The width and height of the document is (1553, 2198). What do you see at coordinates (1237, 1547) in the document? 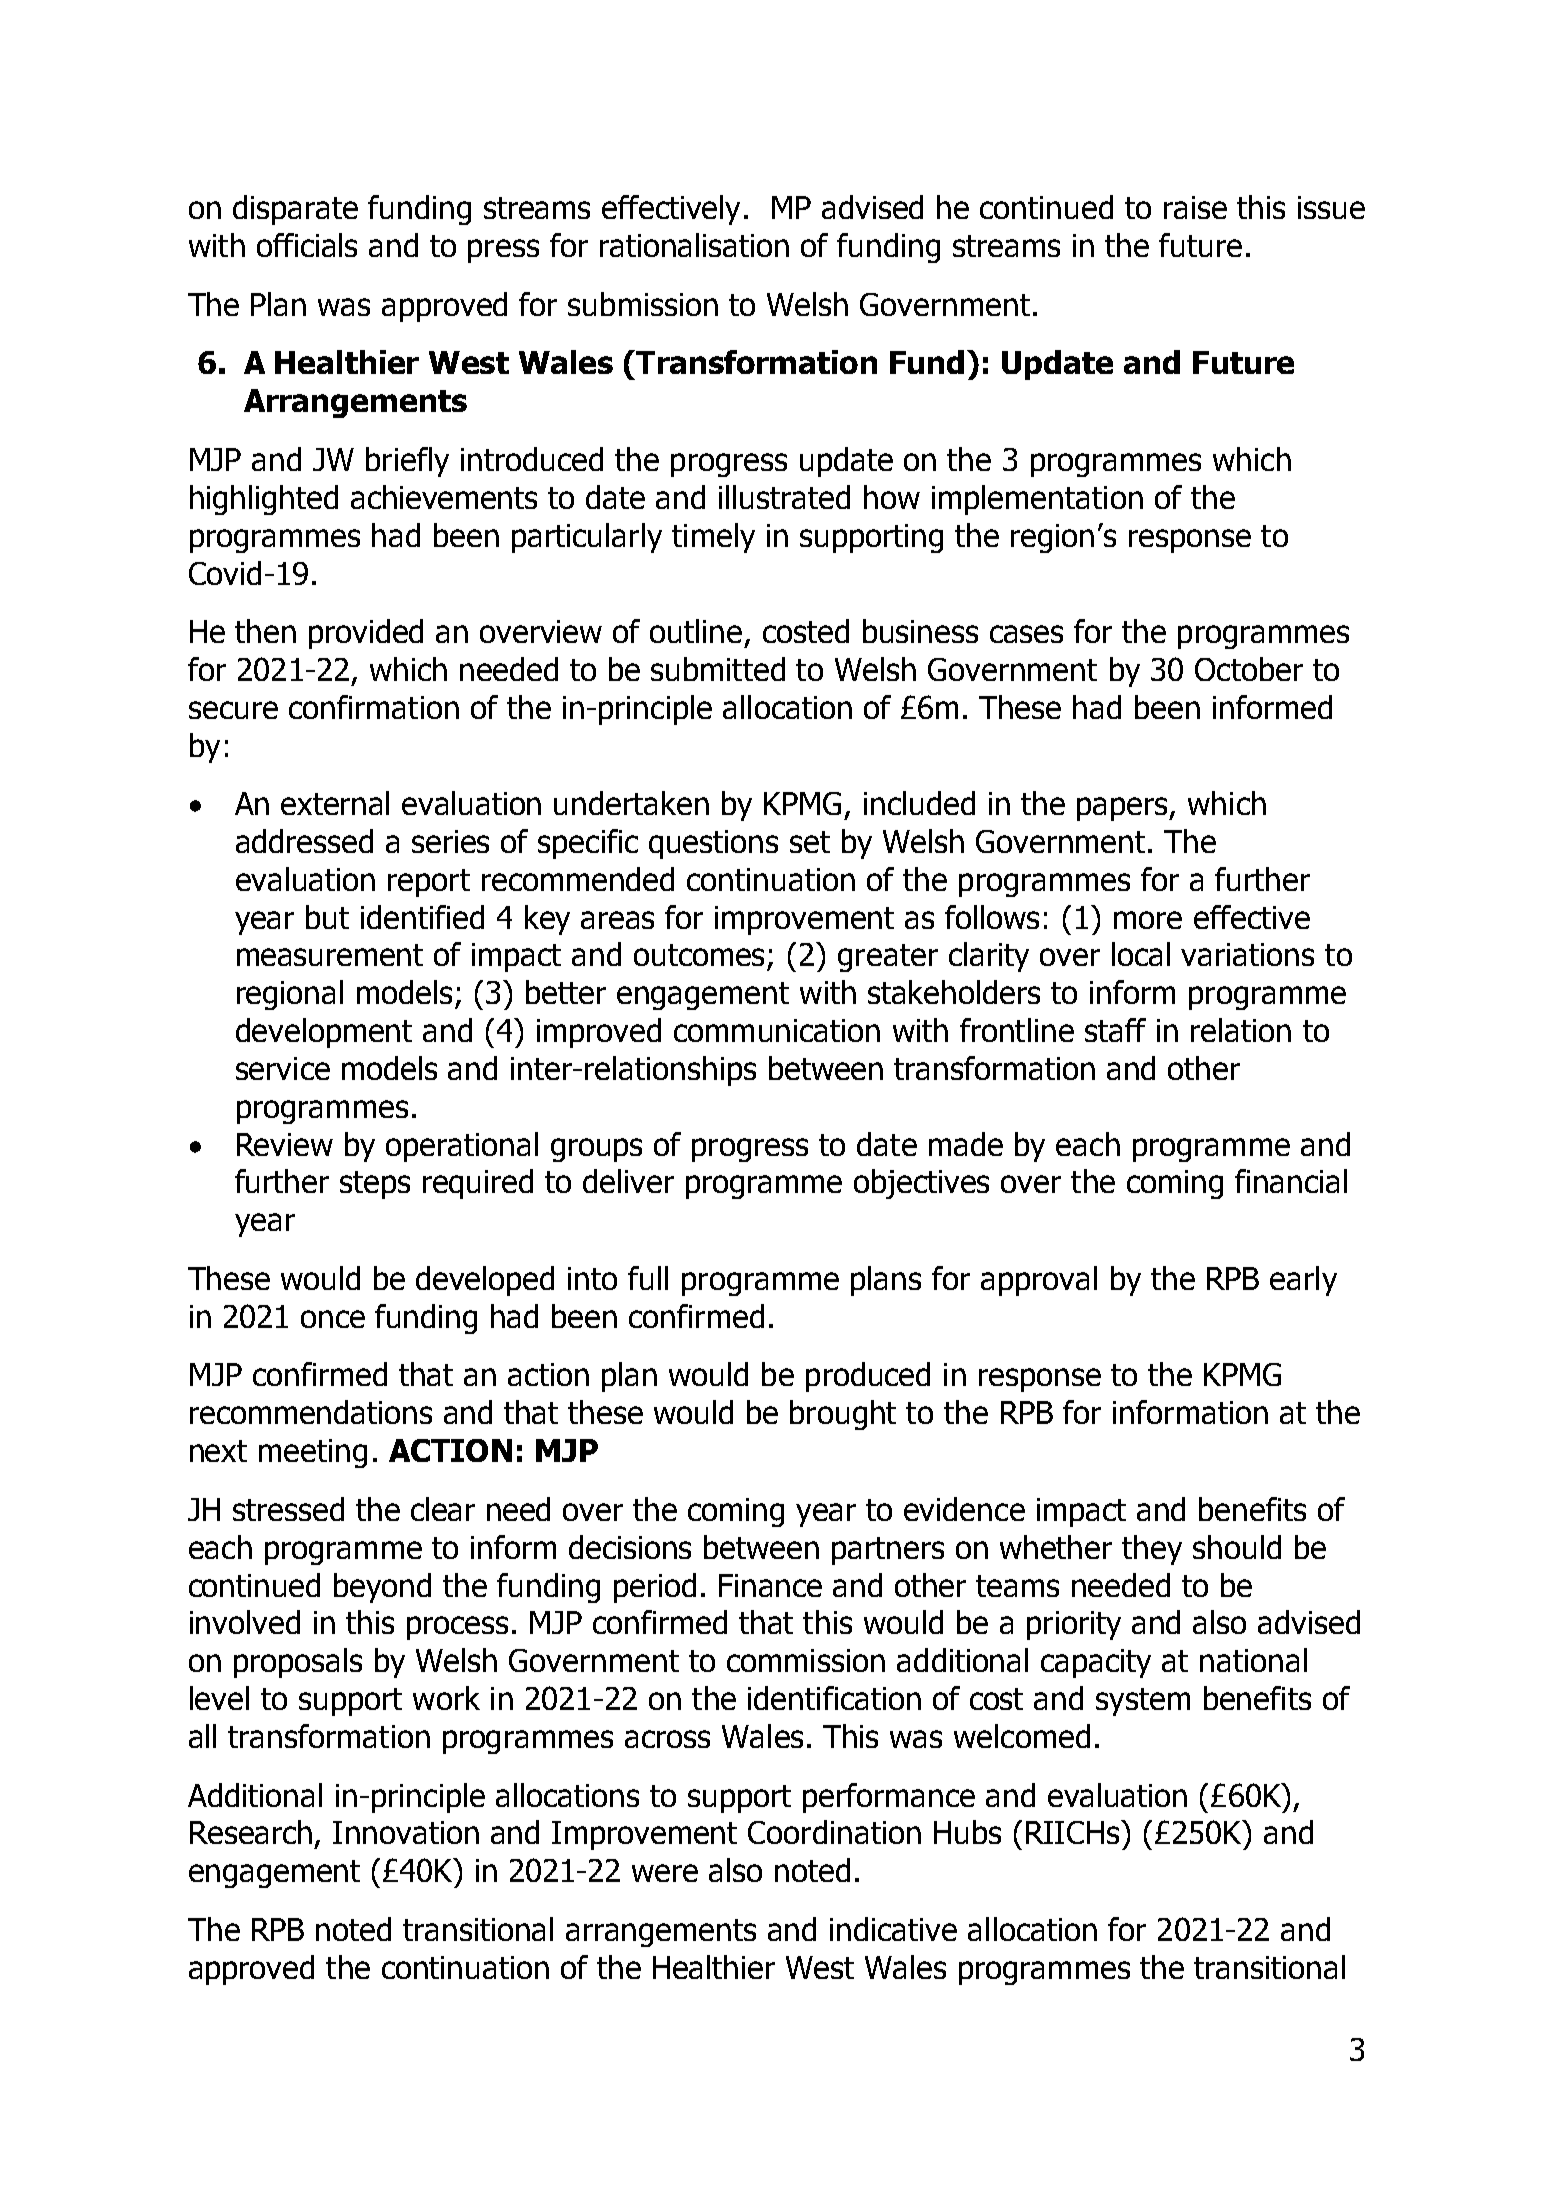
I see `should` at bounding box center [1237, 1547].
